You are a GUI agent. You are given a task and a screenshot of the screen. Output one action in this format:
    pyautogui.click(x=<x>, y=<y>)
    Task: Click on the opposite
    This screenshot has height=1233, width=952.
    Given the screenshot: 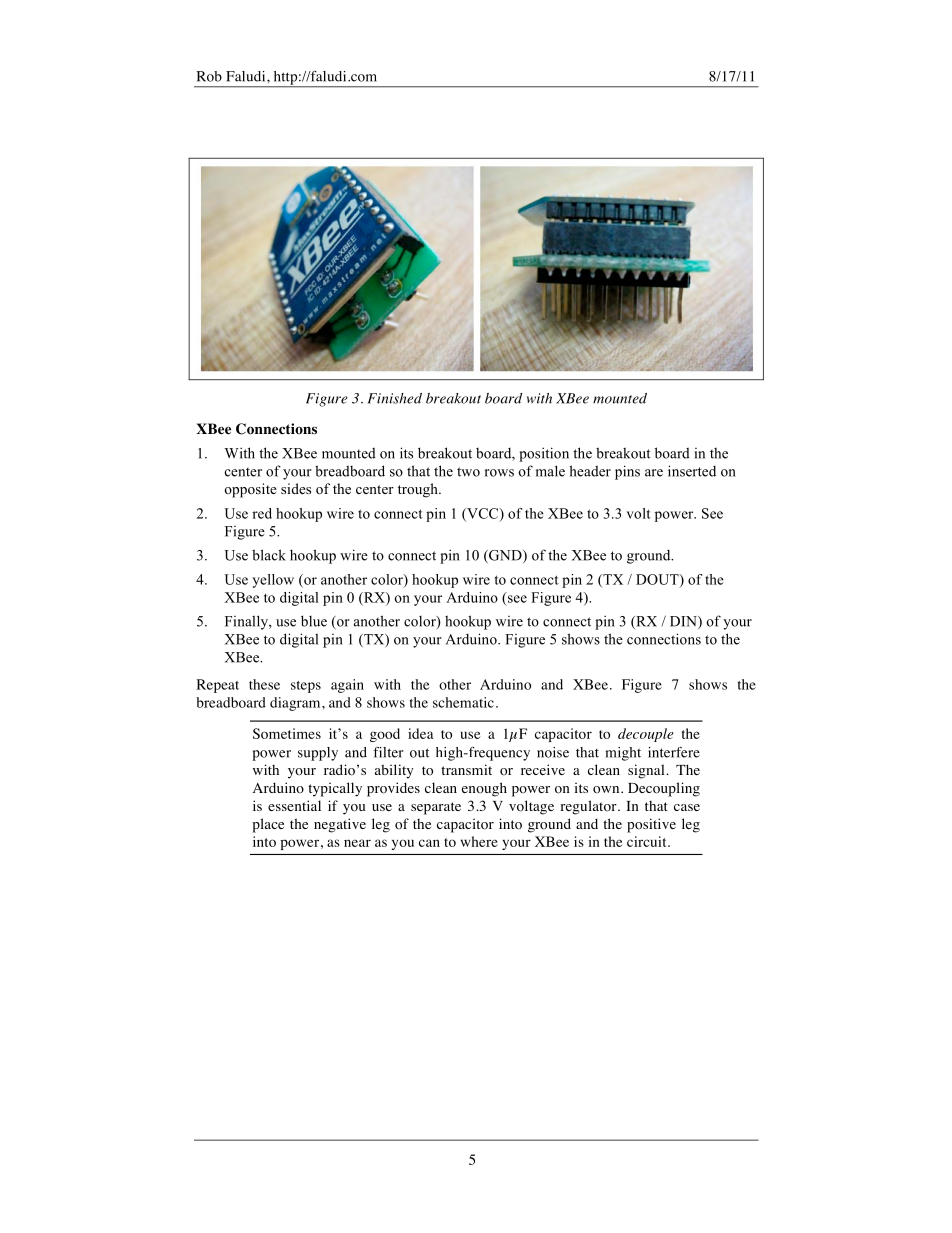 What is the action you would take?
    pyautogui.click(x=250, y=490)
